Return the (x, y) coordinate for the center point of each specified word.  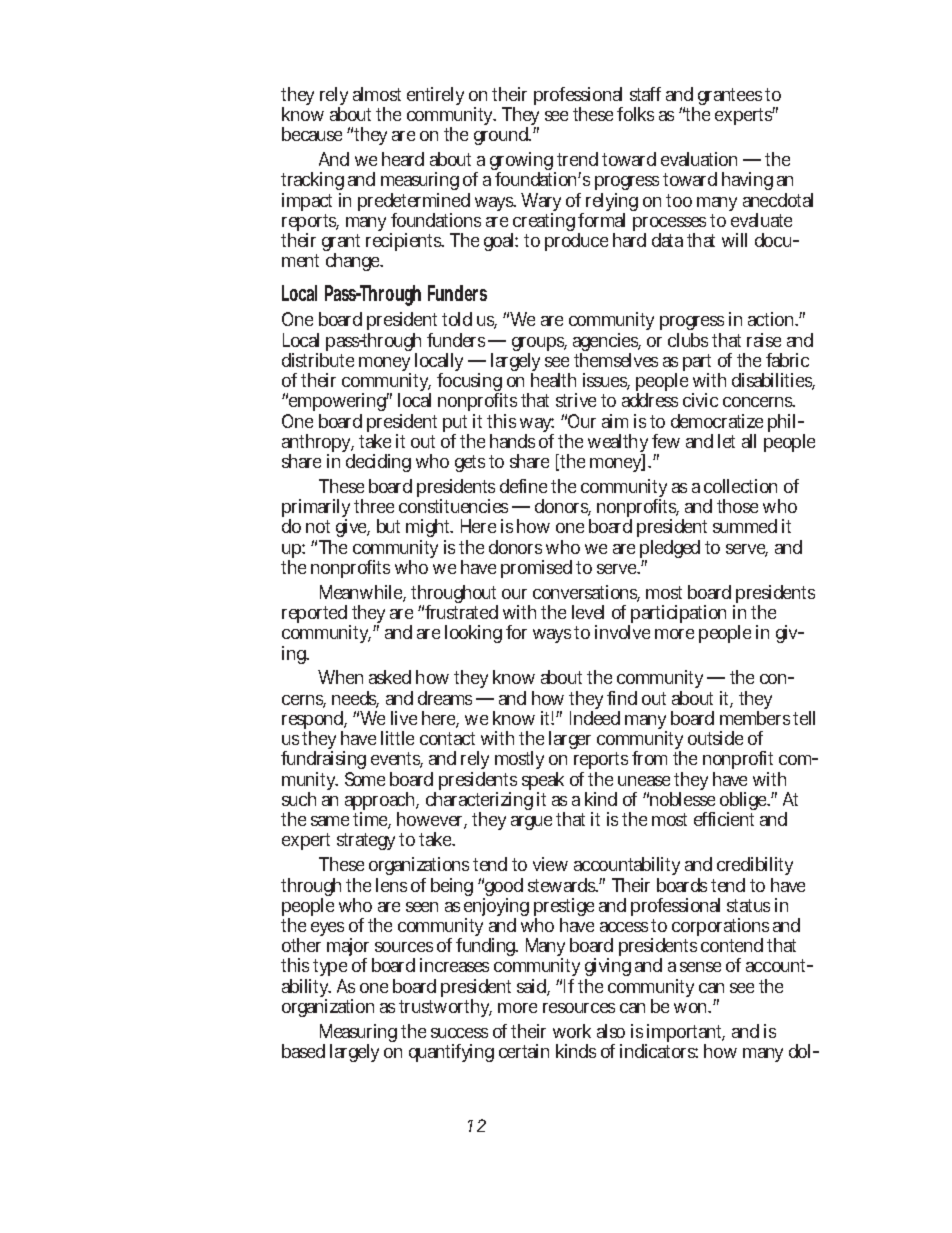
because (312, 134)
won (692, 1008)
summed (745, 526)
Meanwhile (363, 593)
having (747, 181)
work (572, 1031)
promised (536, 569)
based (303, 1051)
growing (523, 163)
